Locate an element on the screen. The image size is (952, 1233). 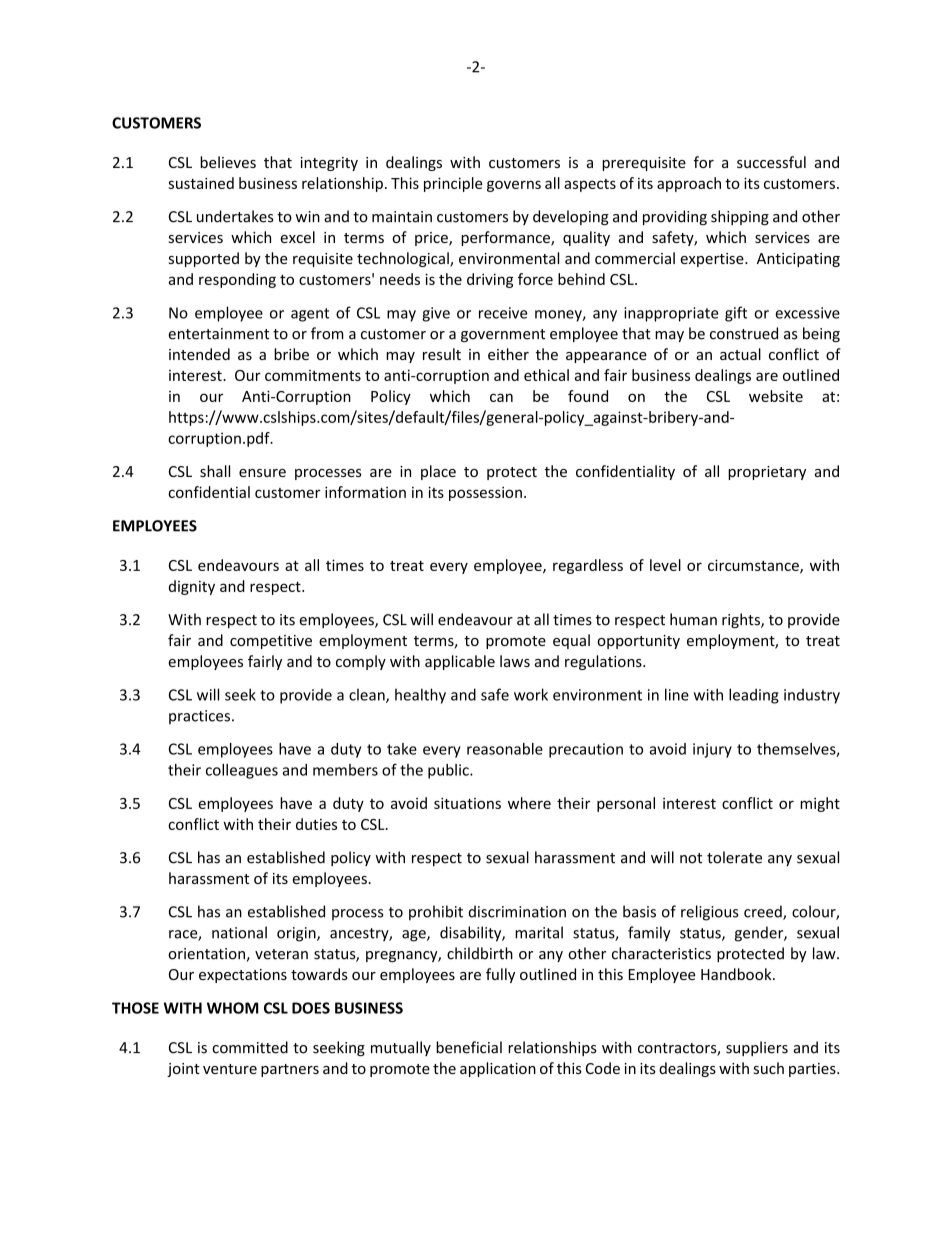
principle is located at coordinates (453, 184).
